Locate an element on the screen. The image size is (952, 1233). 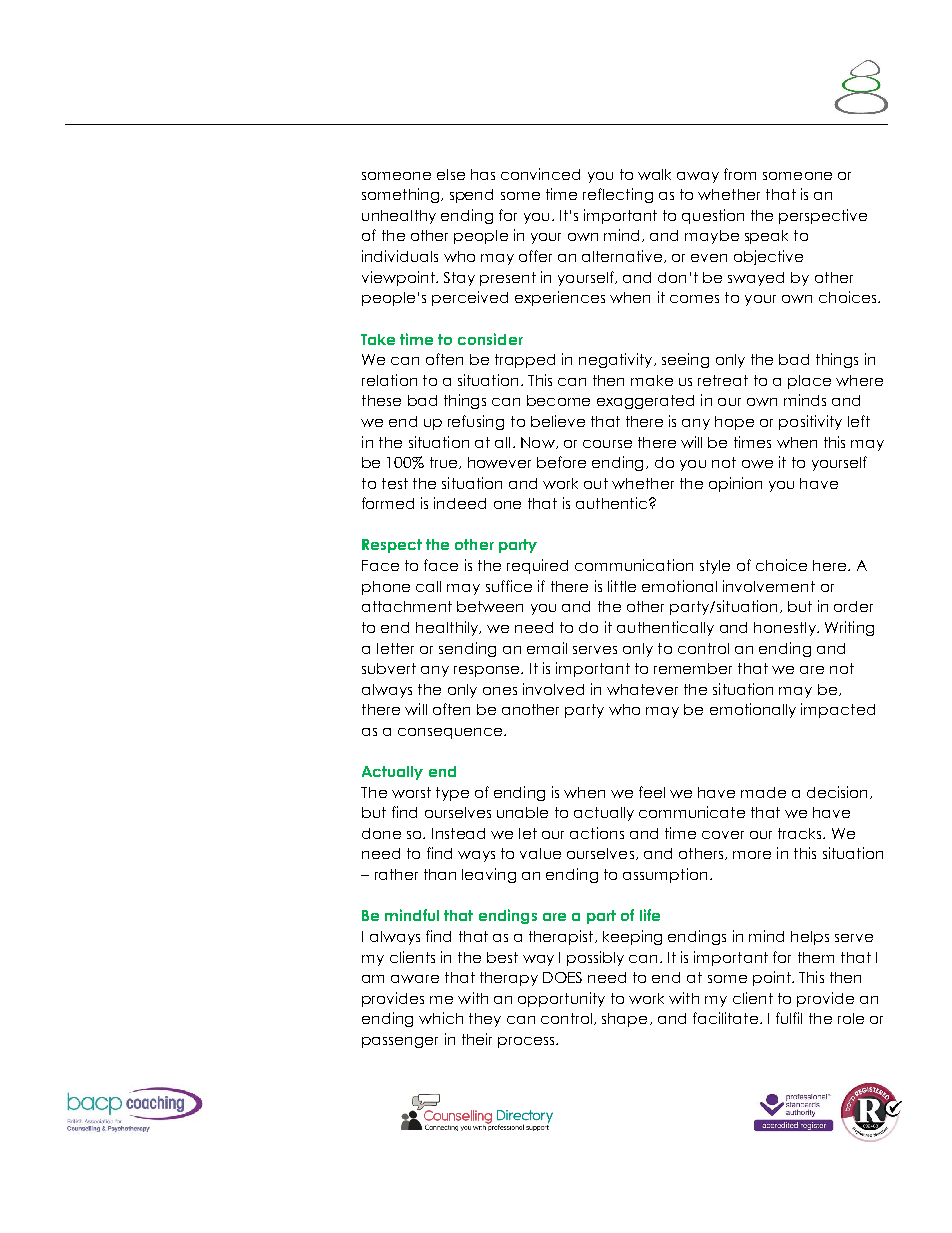
reflecting is located at coordinates (618, 195).
